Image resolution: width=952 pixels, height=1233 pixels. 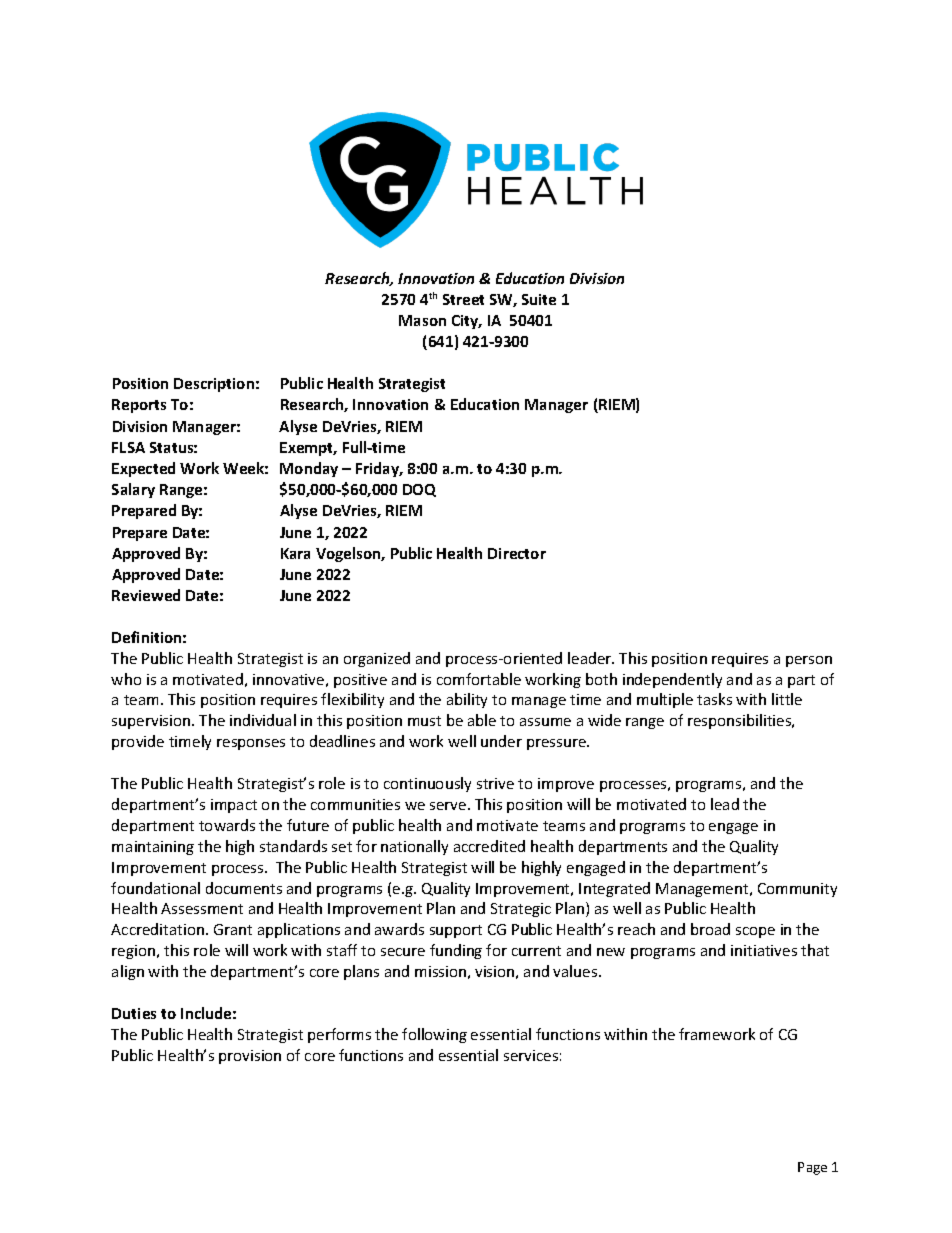 I want to click on performs, so click(x=339, y=1035).
